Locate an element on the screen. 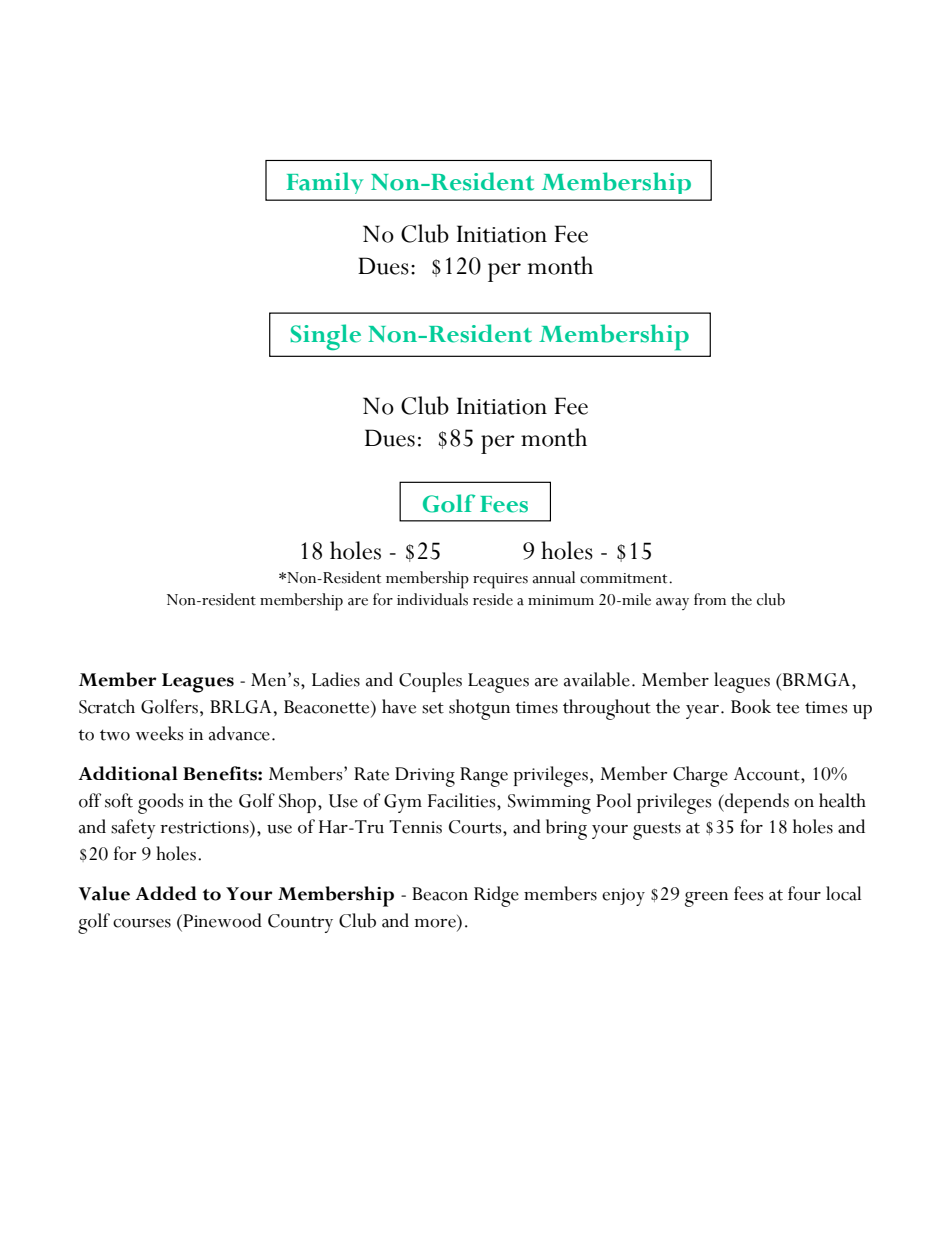  Couples is located at coordinates (430, 682).
